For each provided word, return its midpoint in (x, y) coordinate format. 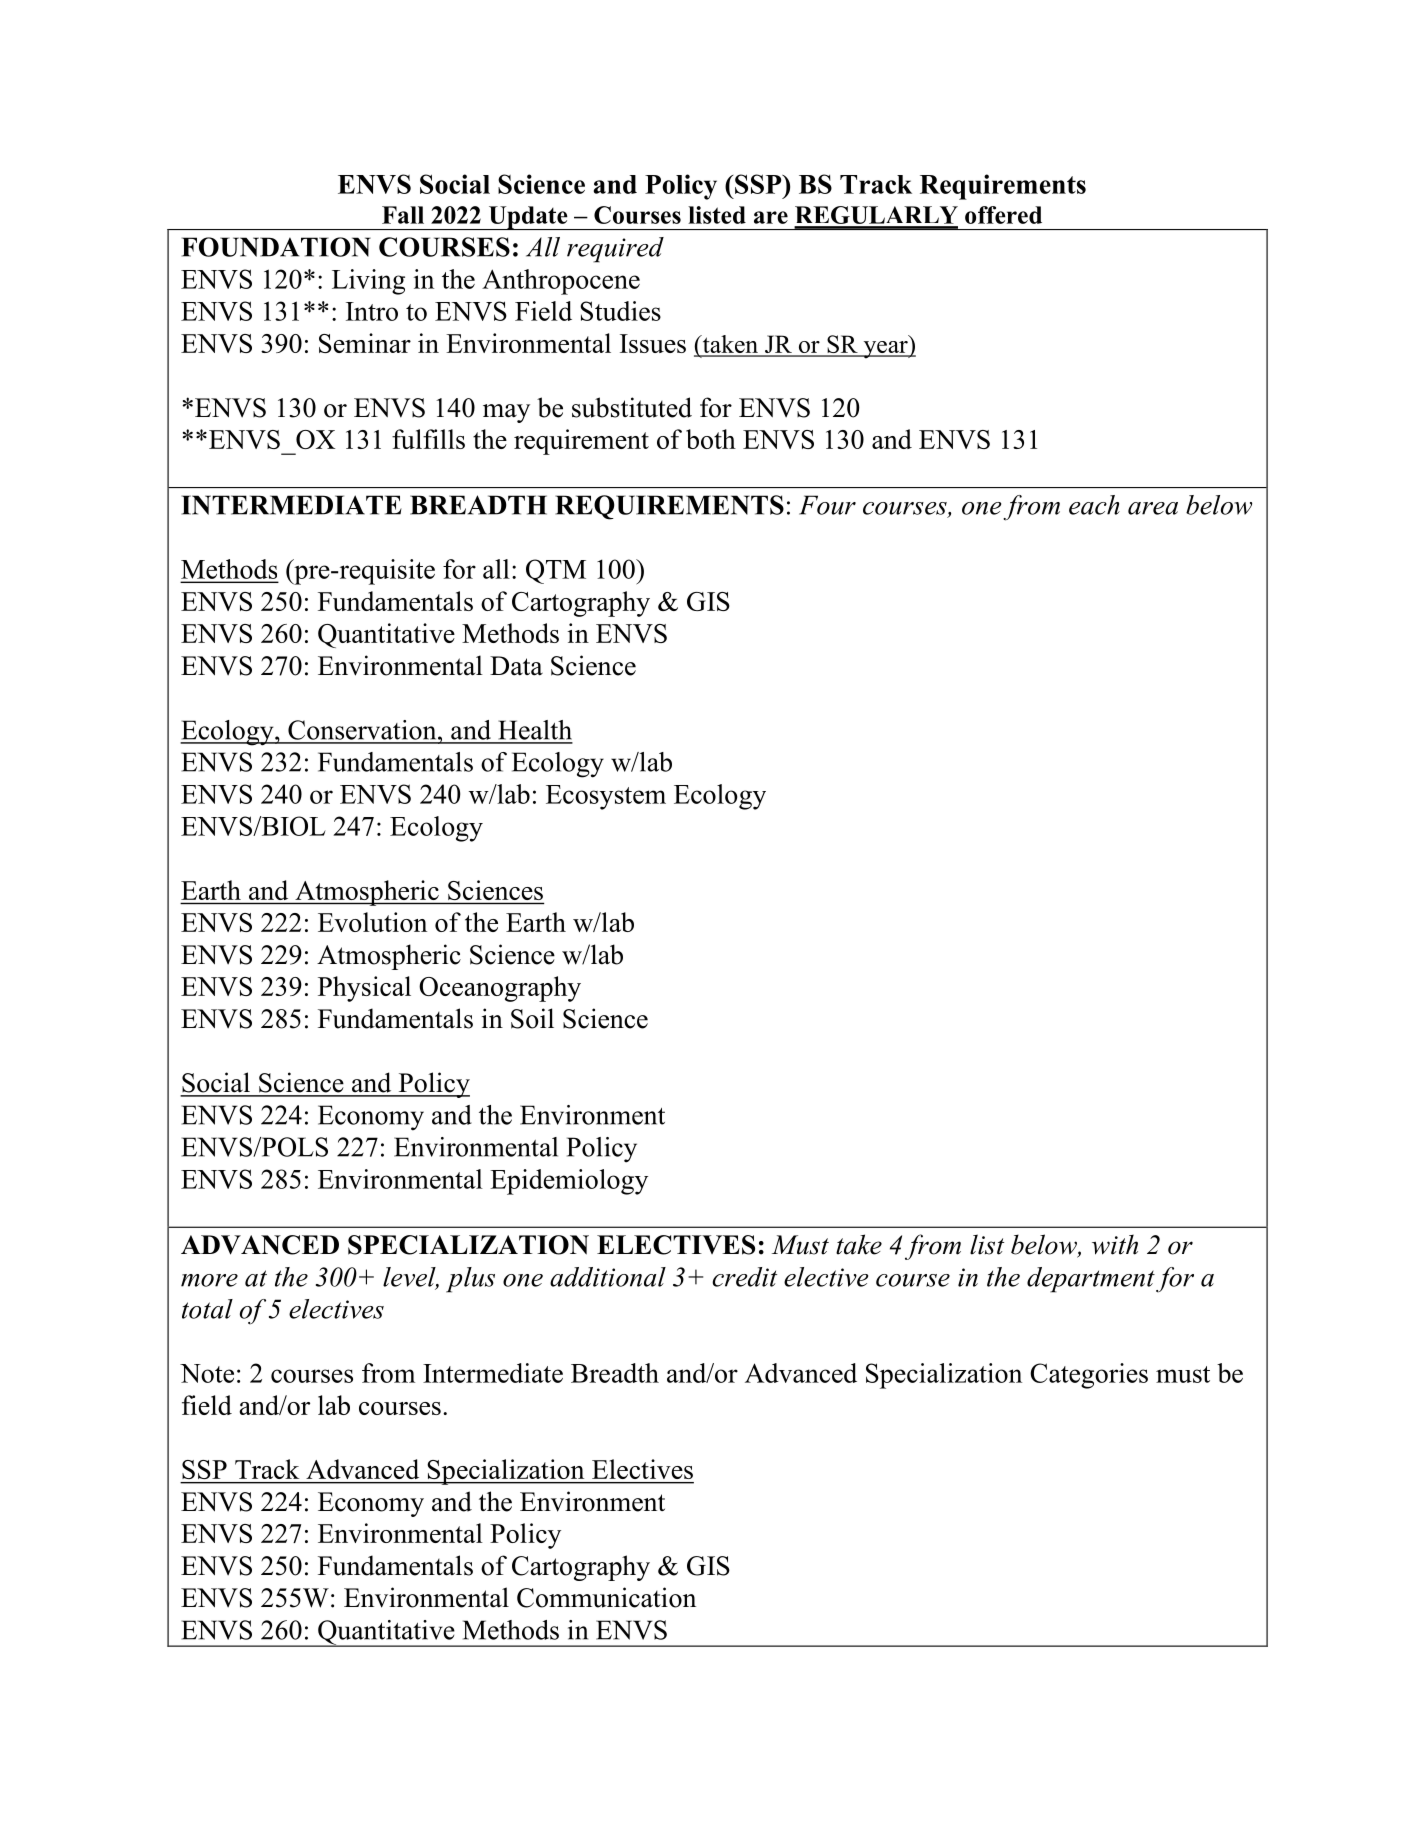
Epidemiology (569, 1182)
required (615, 250)
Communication (606, 1597)
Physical (364, 989)
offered (1003, 215)
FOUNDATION (276, 247)
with (1115, 1244)
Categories (1089, 1376)
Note (207, 1373)
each (1094, 505)
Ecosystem (606, 797)
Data (516, 666)
